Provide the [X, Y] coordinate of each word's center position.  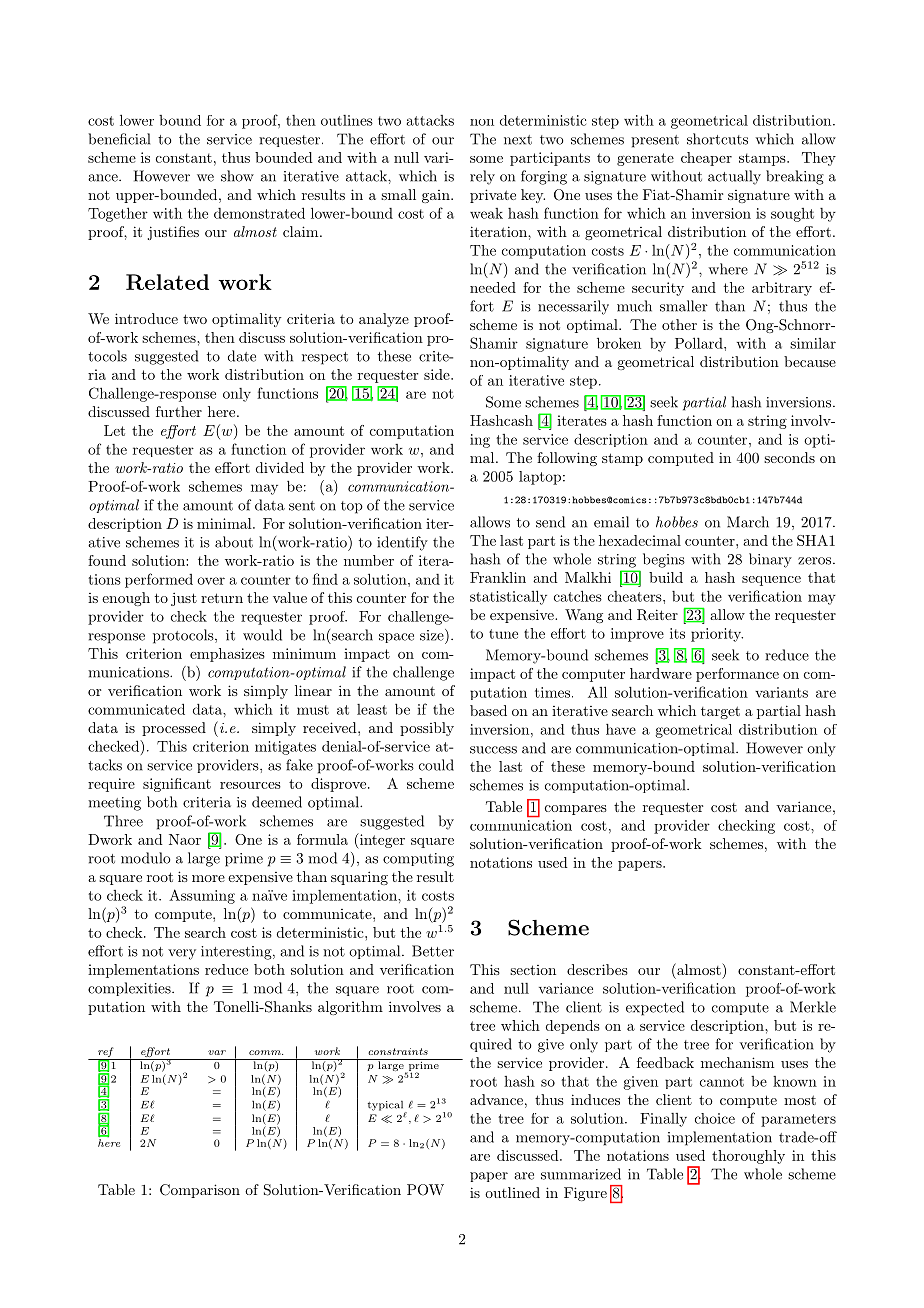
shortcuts [717, 139]
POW [425, 1190]
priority [717, 635]
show [237, 176]
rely [482, 177]
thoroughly [748, 1157]
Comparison [200, 1191]
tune [503, 634]
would [262, 635]
